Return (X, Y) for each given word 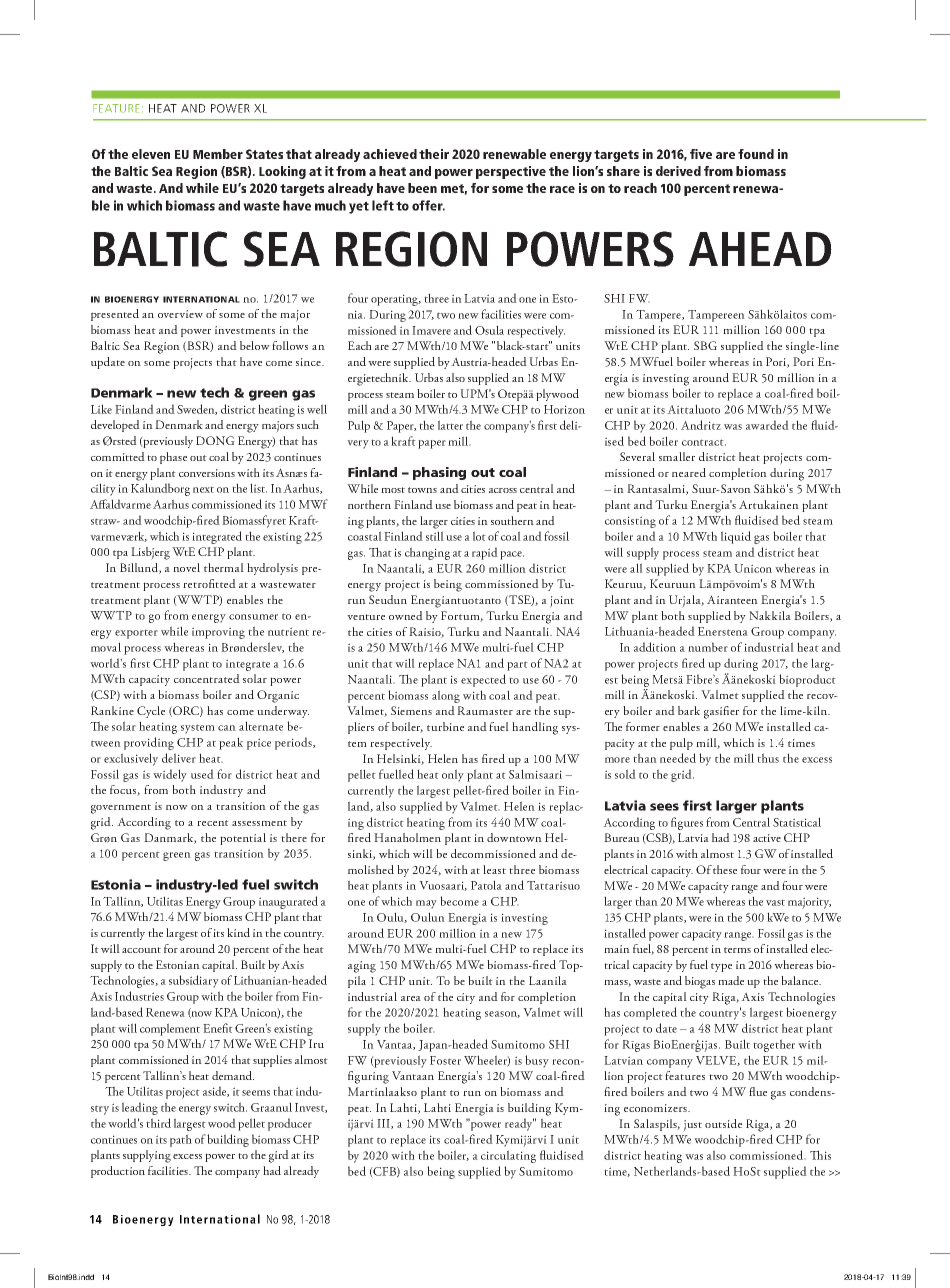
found (756, 154)
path (181, 1140)
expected (483, 680)
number (708, 647)
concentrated (207, 678)
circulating (508, 1156)
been (422, 188)
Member (218, 154)
